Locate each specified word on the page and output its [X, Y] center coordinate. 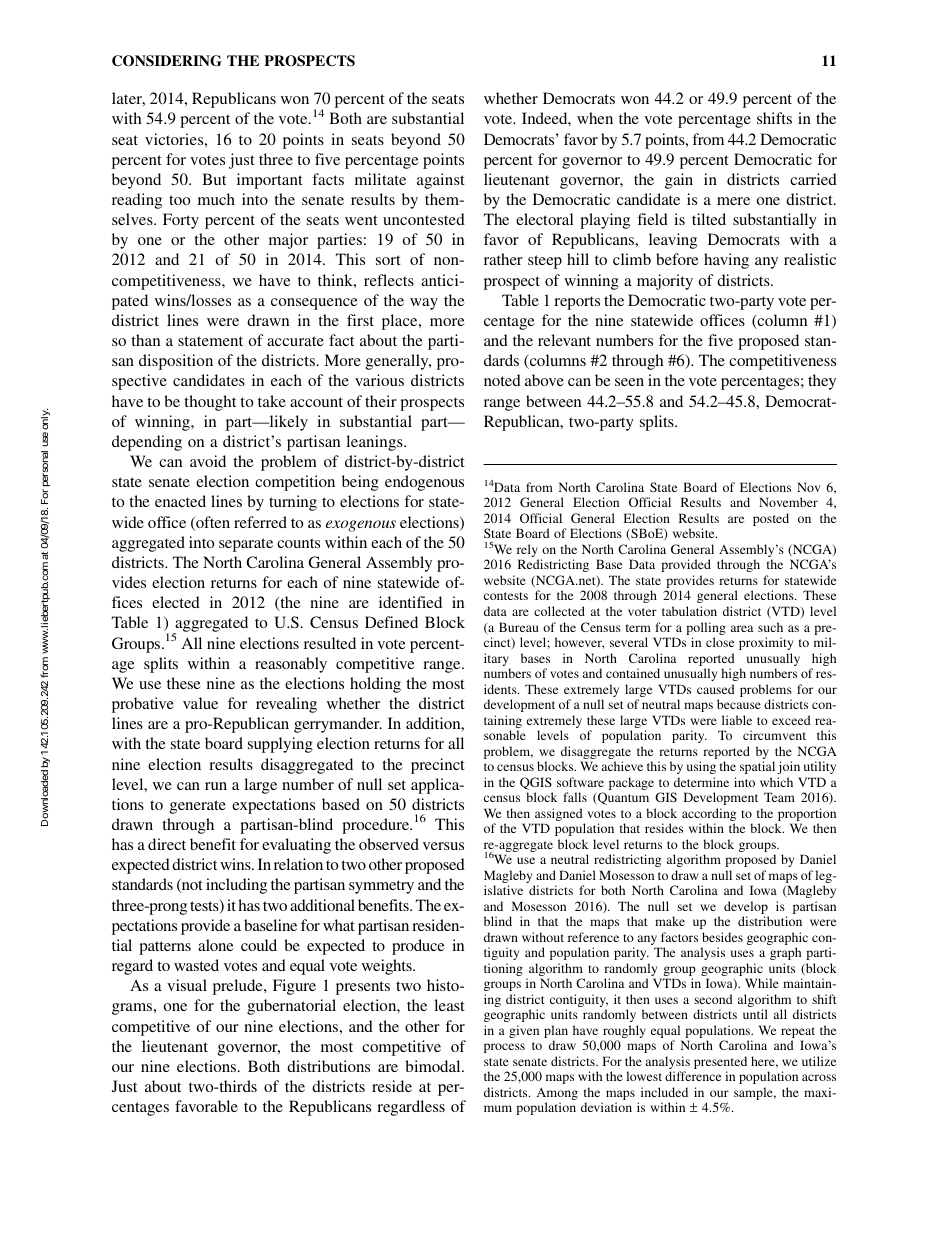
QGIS [536, 783]
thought [210, 403]
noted [502, 380]
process [504, 1048]
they [822, 382]
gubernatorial [291, 1007]
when [595, 118]
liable [737, 720]
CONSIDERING [167, 61]
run [216, 786]
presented [720, 1064]
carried [813, 179]
